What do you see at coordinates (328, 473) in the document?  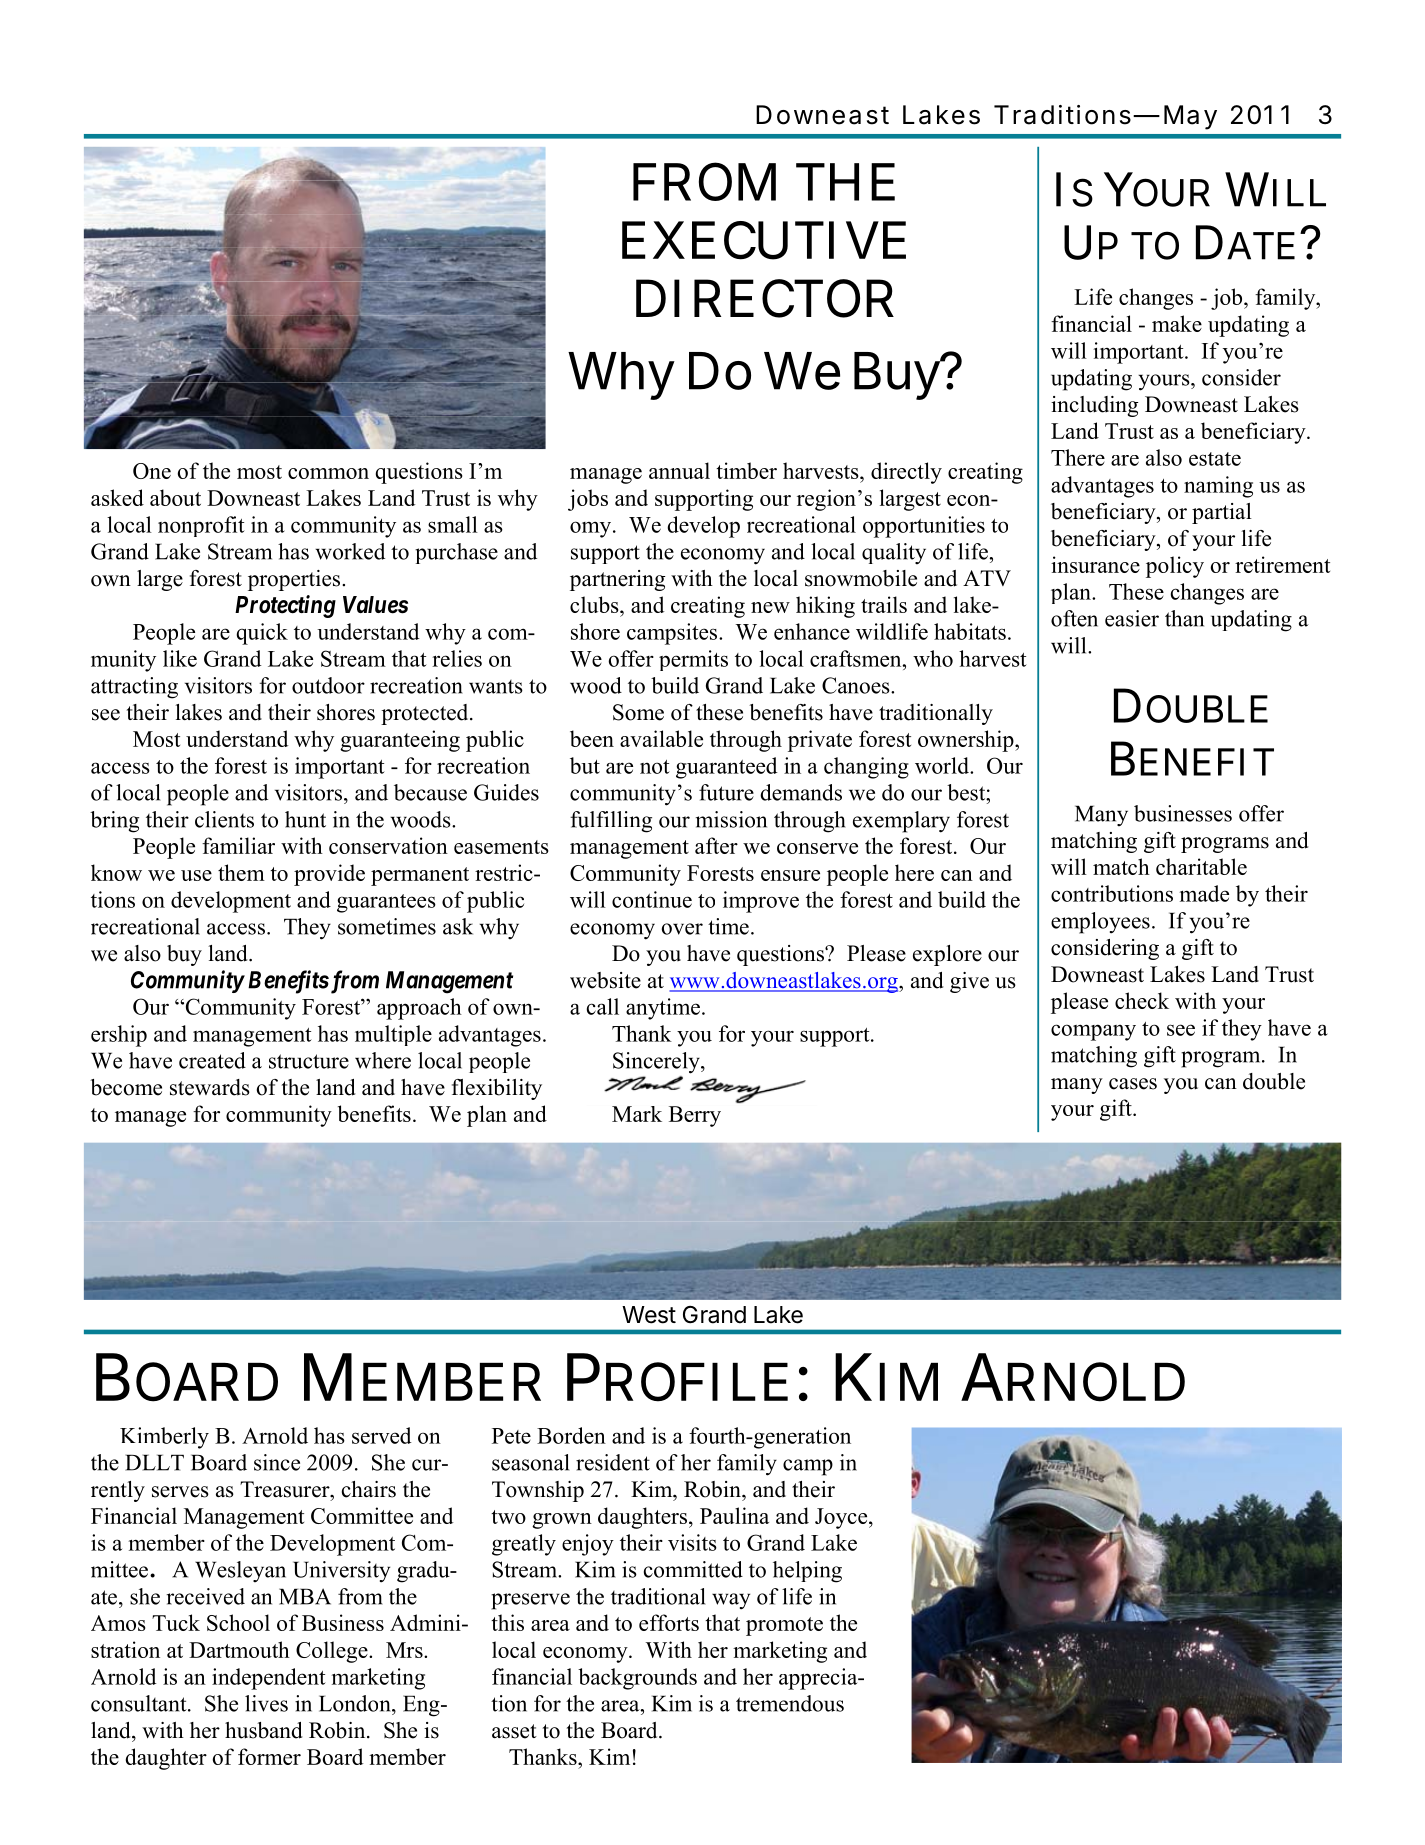 I see `common` at bounding box center [328, 473].
